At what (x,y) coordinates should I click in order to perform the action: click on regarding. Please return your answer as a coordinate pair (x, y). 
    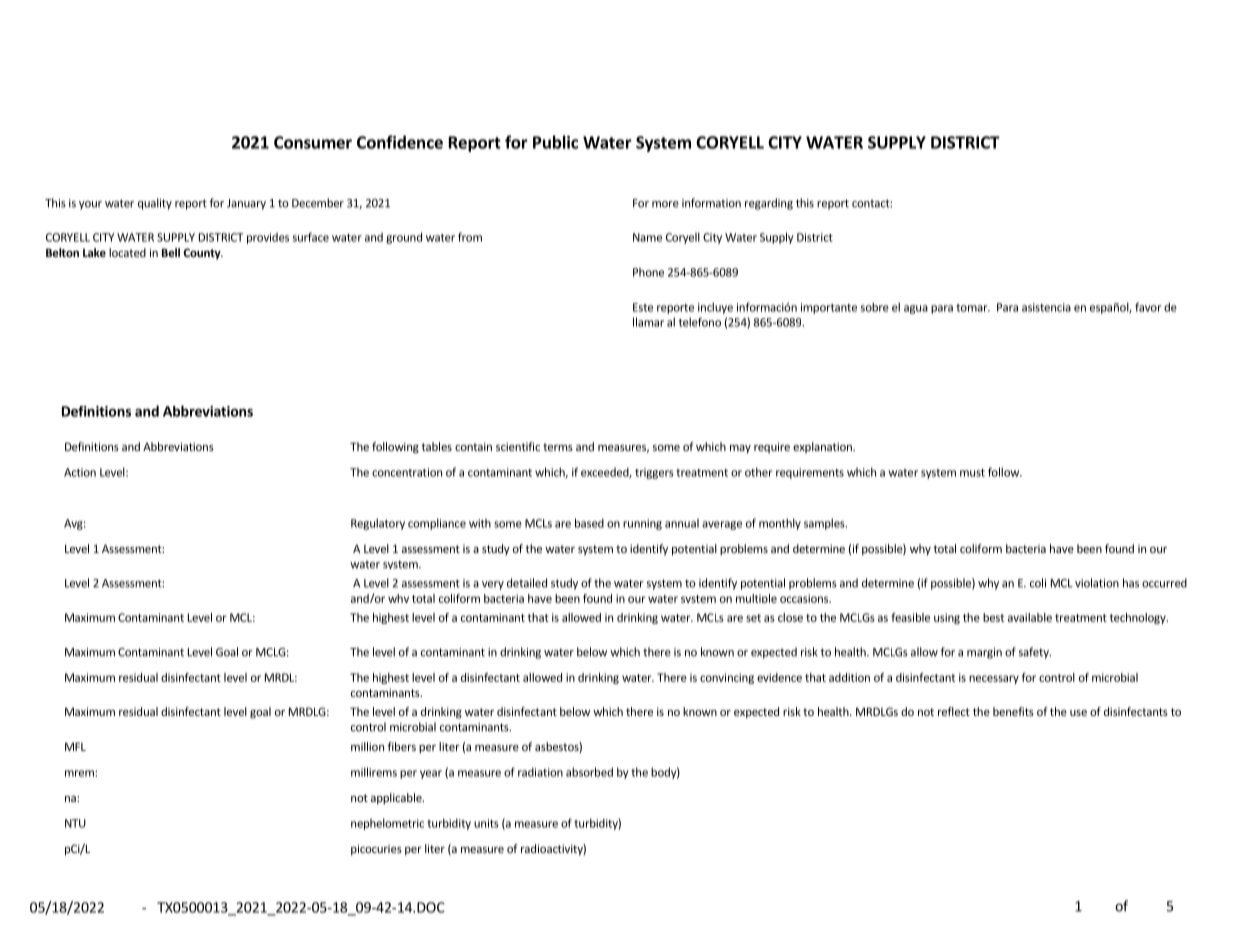
    Looking at the image, I should click on (769, 204).
